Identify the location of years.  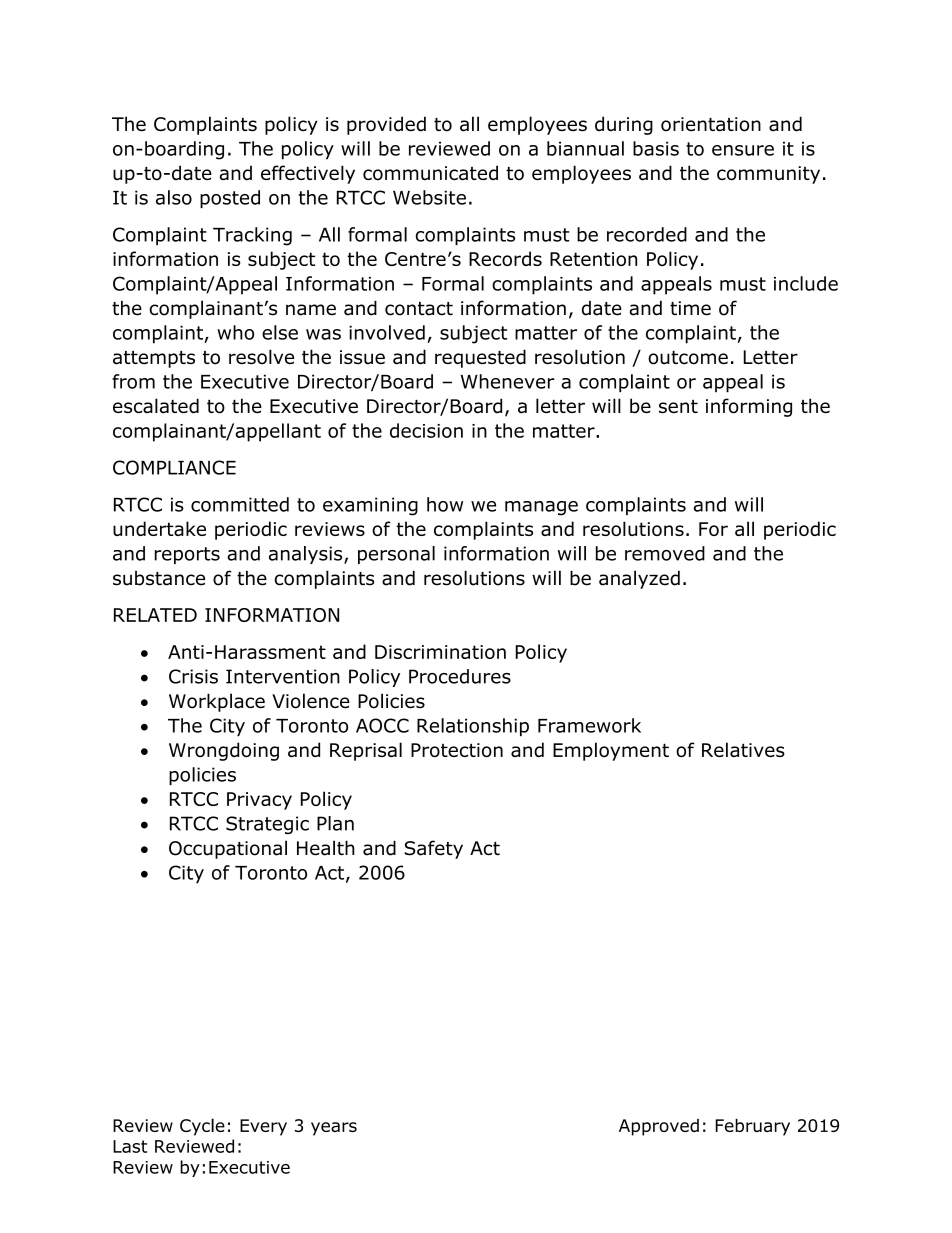
(334, 1129).
